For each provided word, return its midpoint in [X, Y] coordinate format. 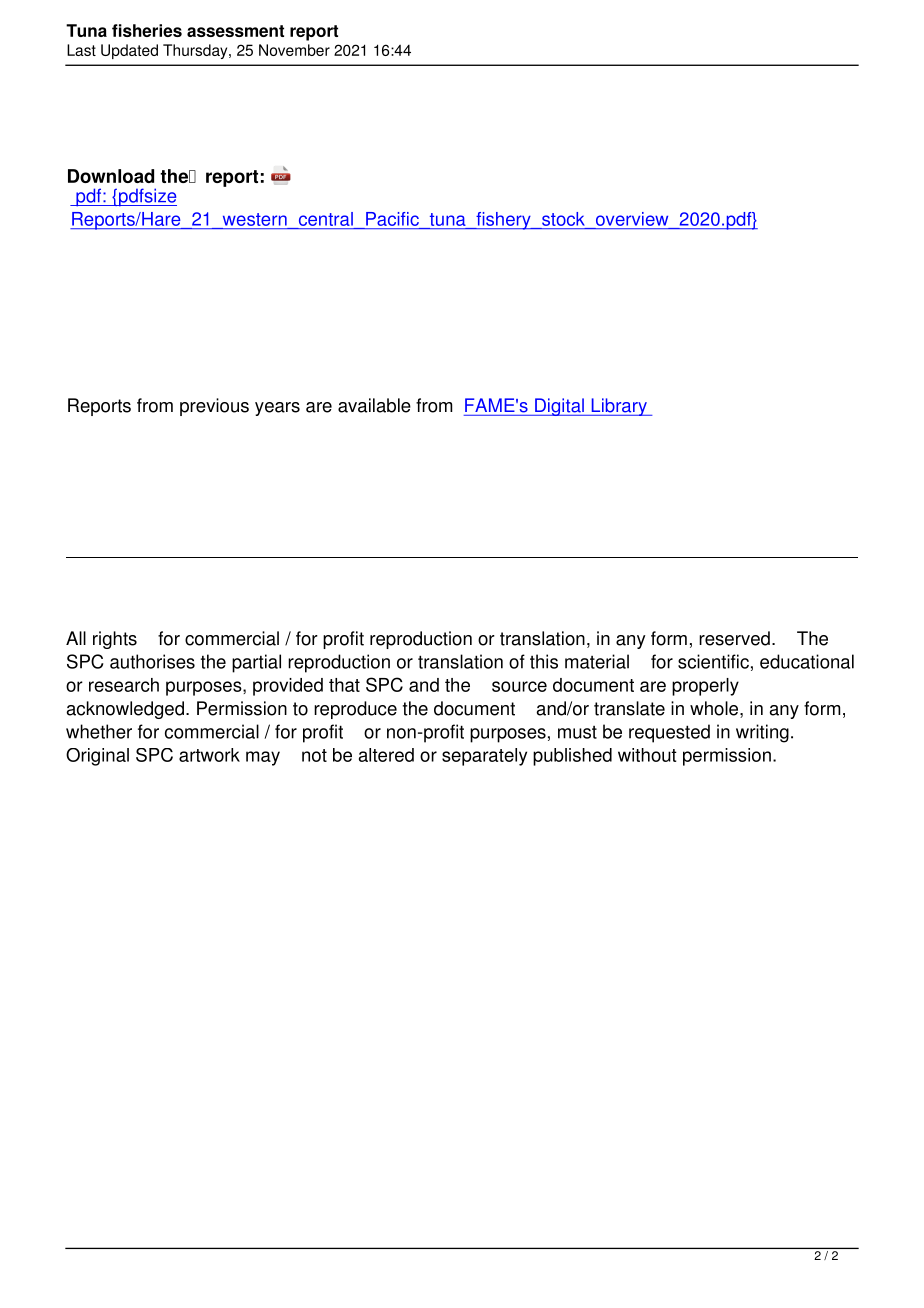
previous [214, 407]
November [294, 50]
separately [484, 757]
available [374, 405]
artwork [209, 755]
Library [619, 407]
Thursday [196, 51]
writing [762, 733]
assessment [235, 31]
